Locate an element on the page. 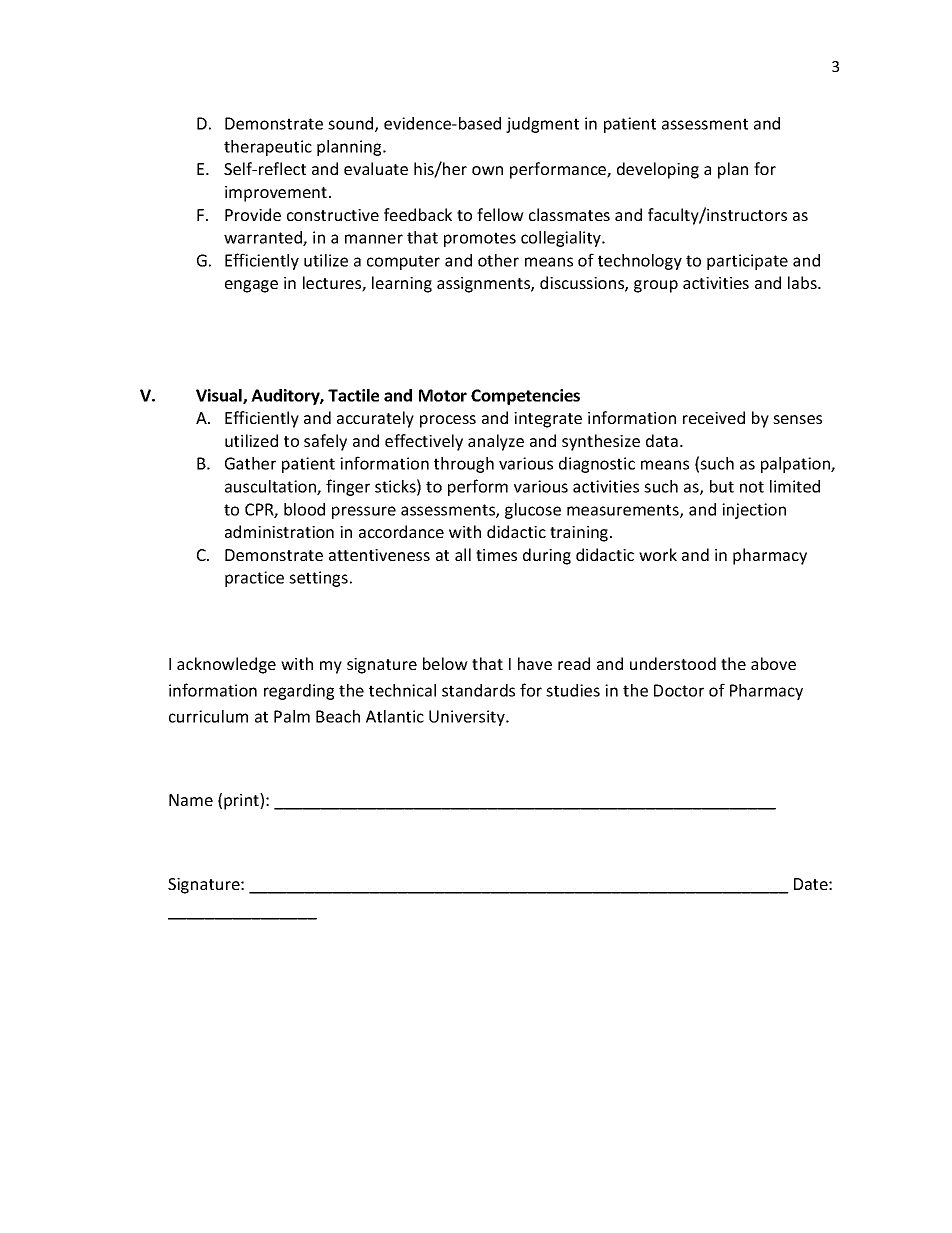  above is located at coordinates (773, 663).
